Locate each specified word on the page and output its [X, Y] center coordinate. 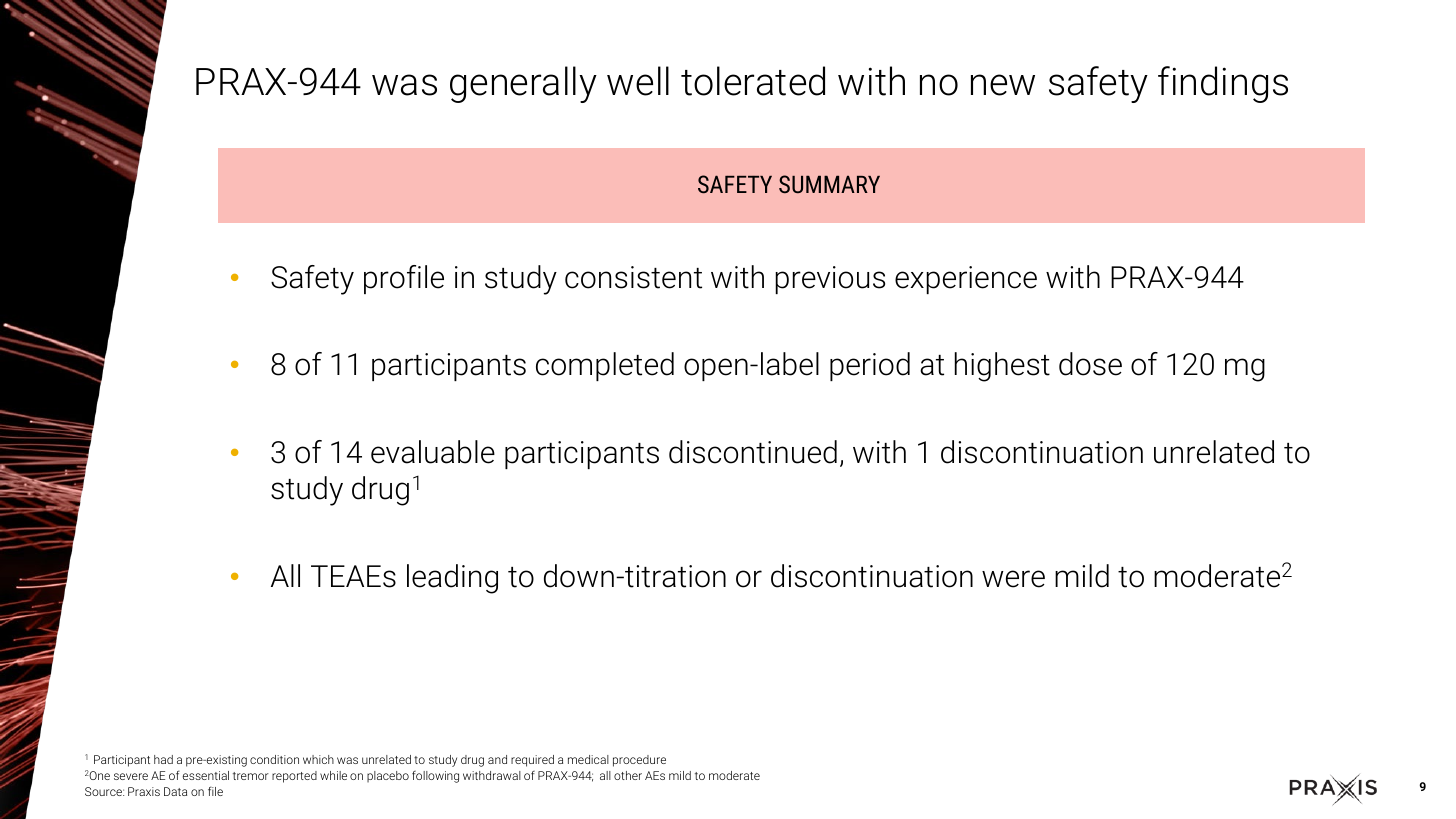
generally [523, 84]
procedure [639, 761]
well [638, 81]
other [628, 775]
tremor [251, 776]
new [1003, 85]
